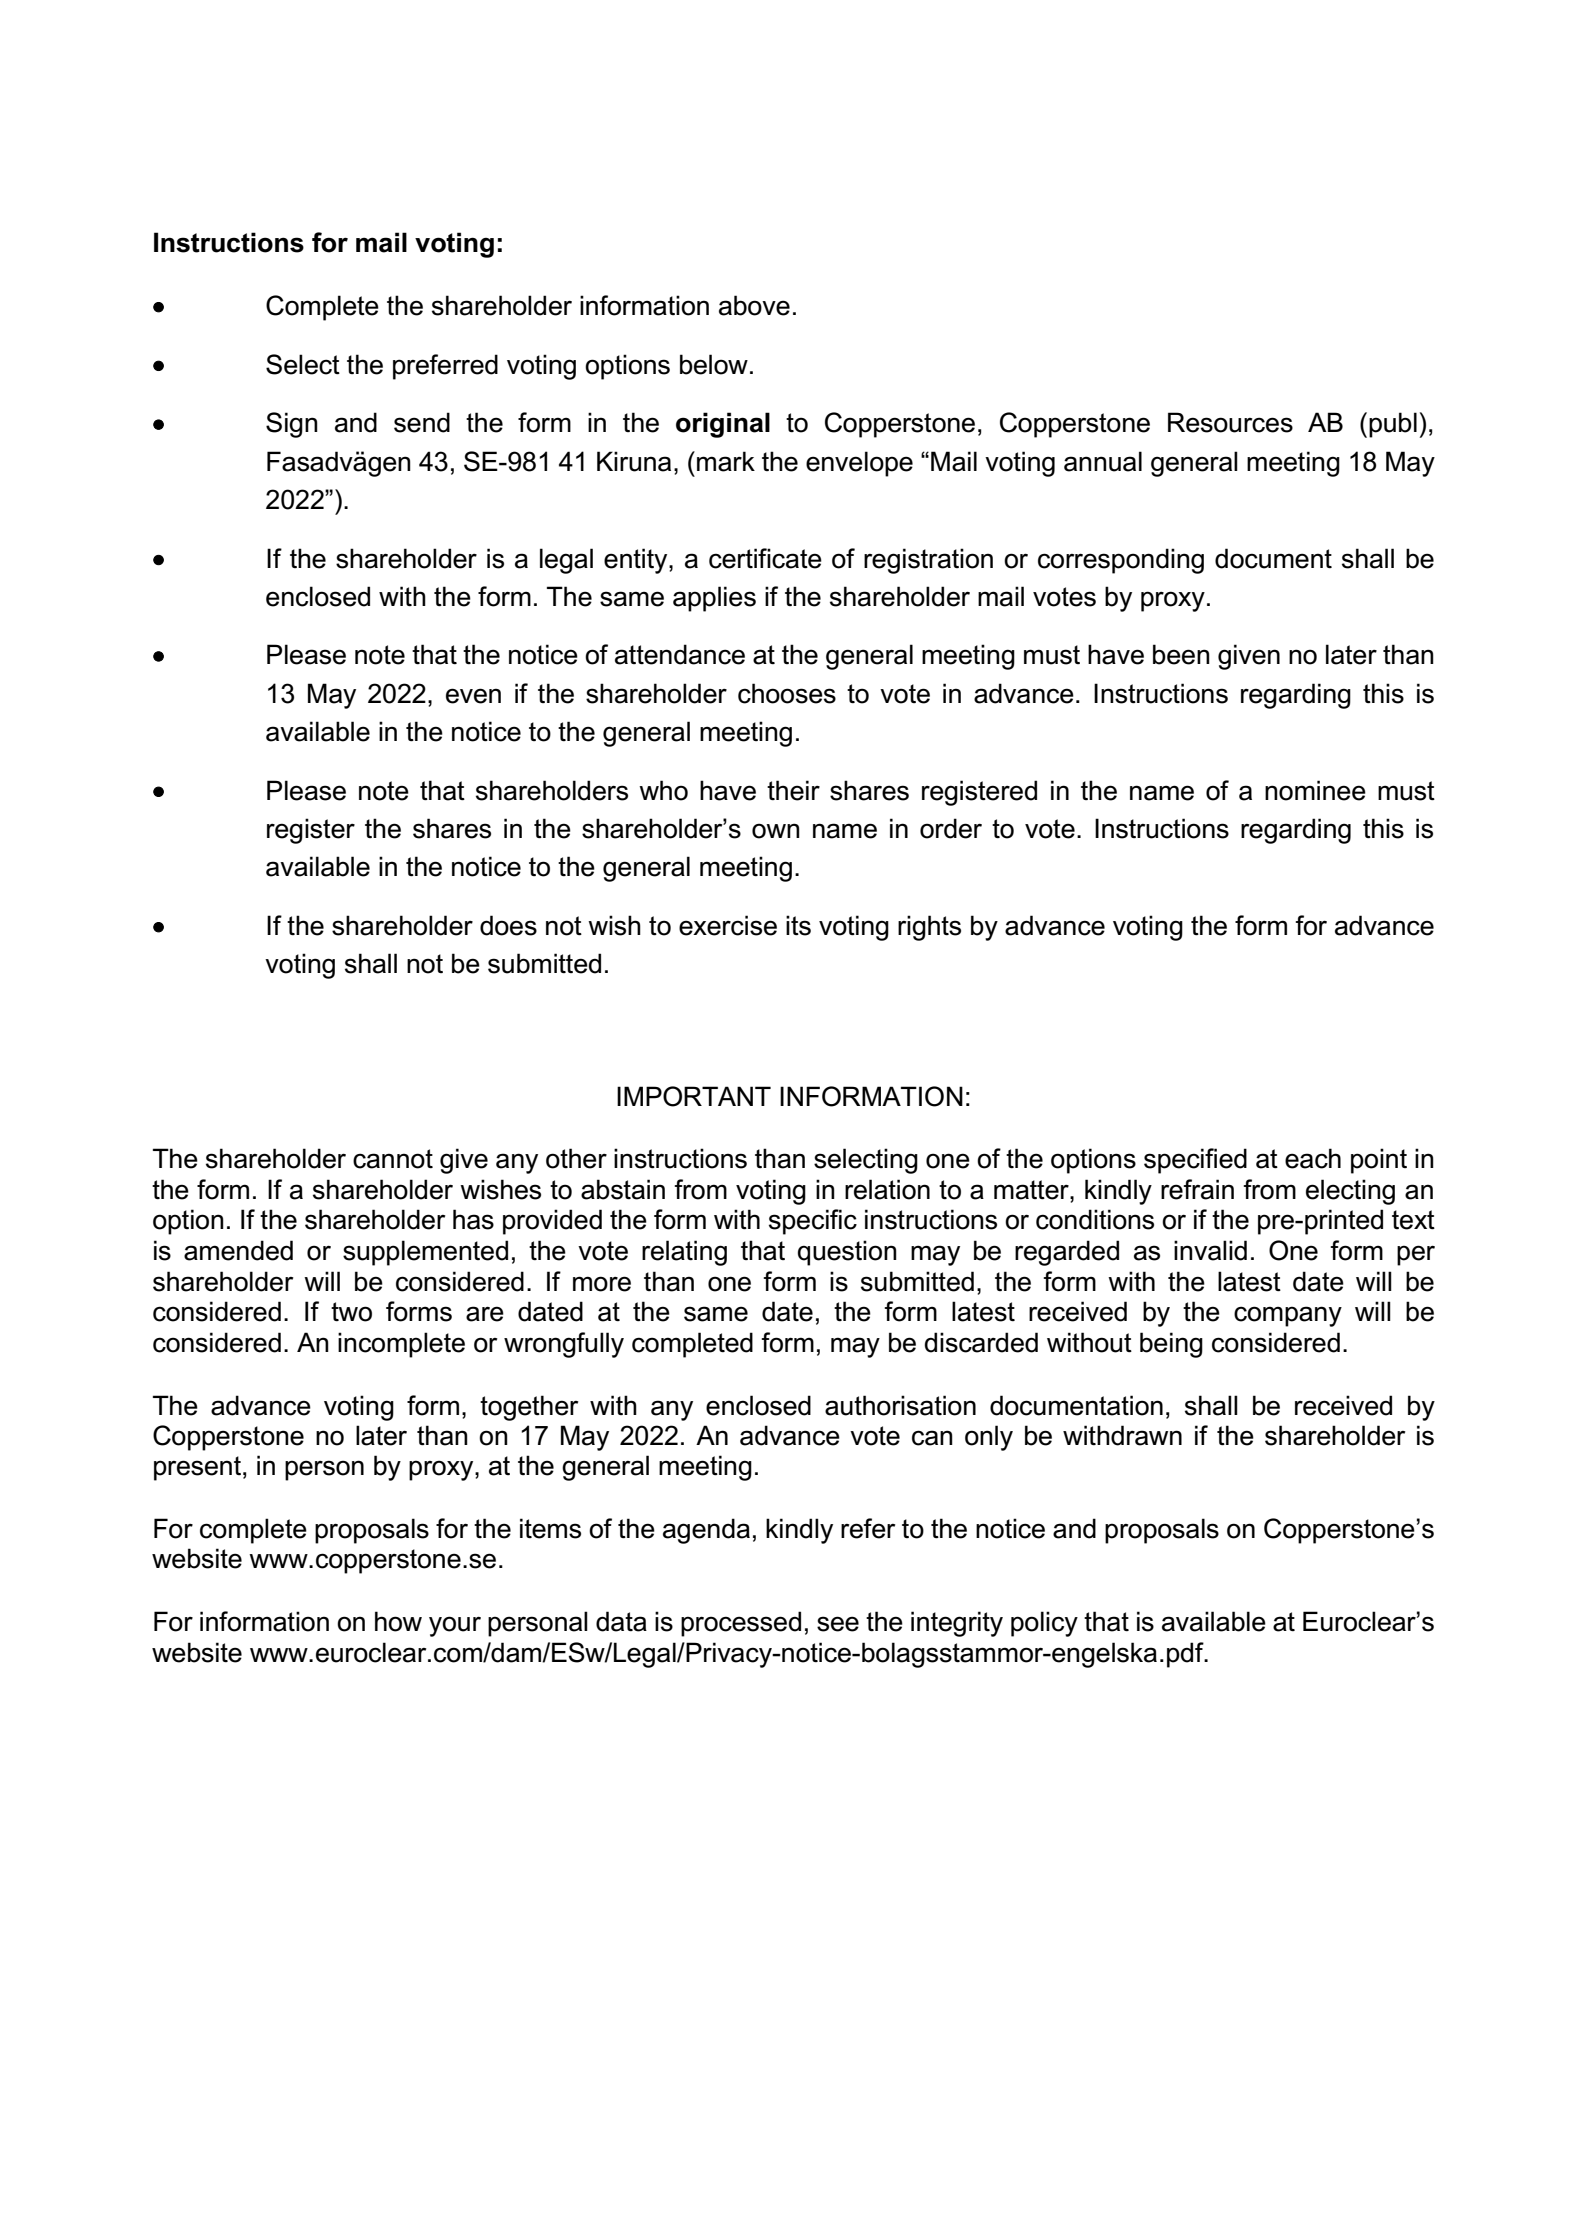 The height and width of the image is (2240, 1584). Describe the element at coordinates (1230, 422) in the image. I see `Resources` at that location.
